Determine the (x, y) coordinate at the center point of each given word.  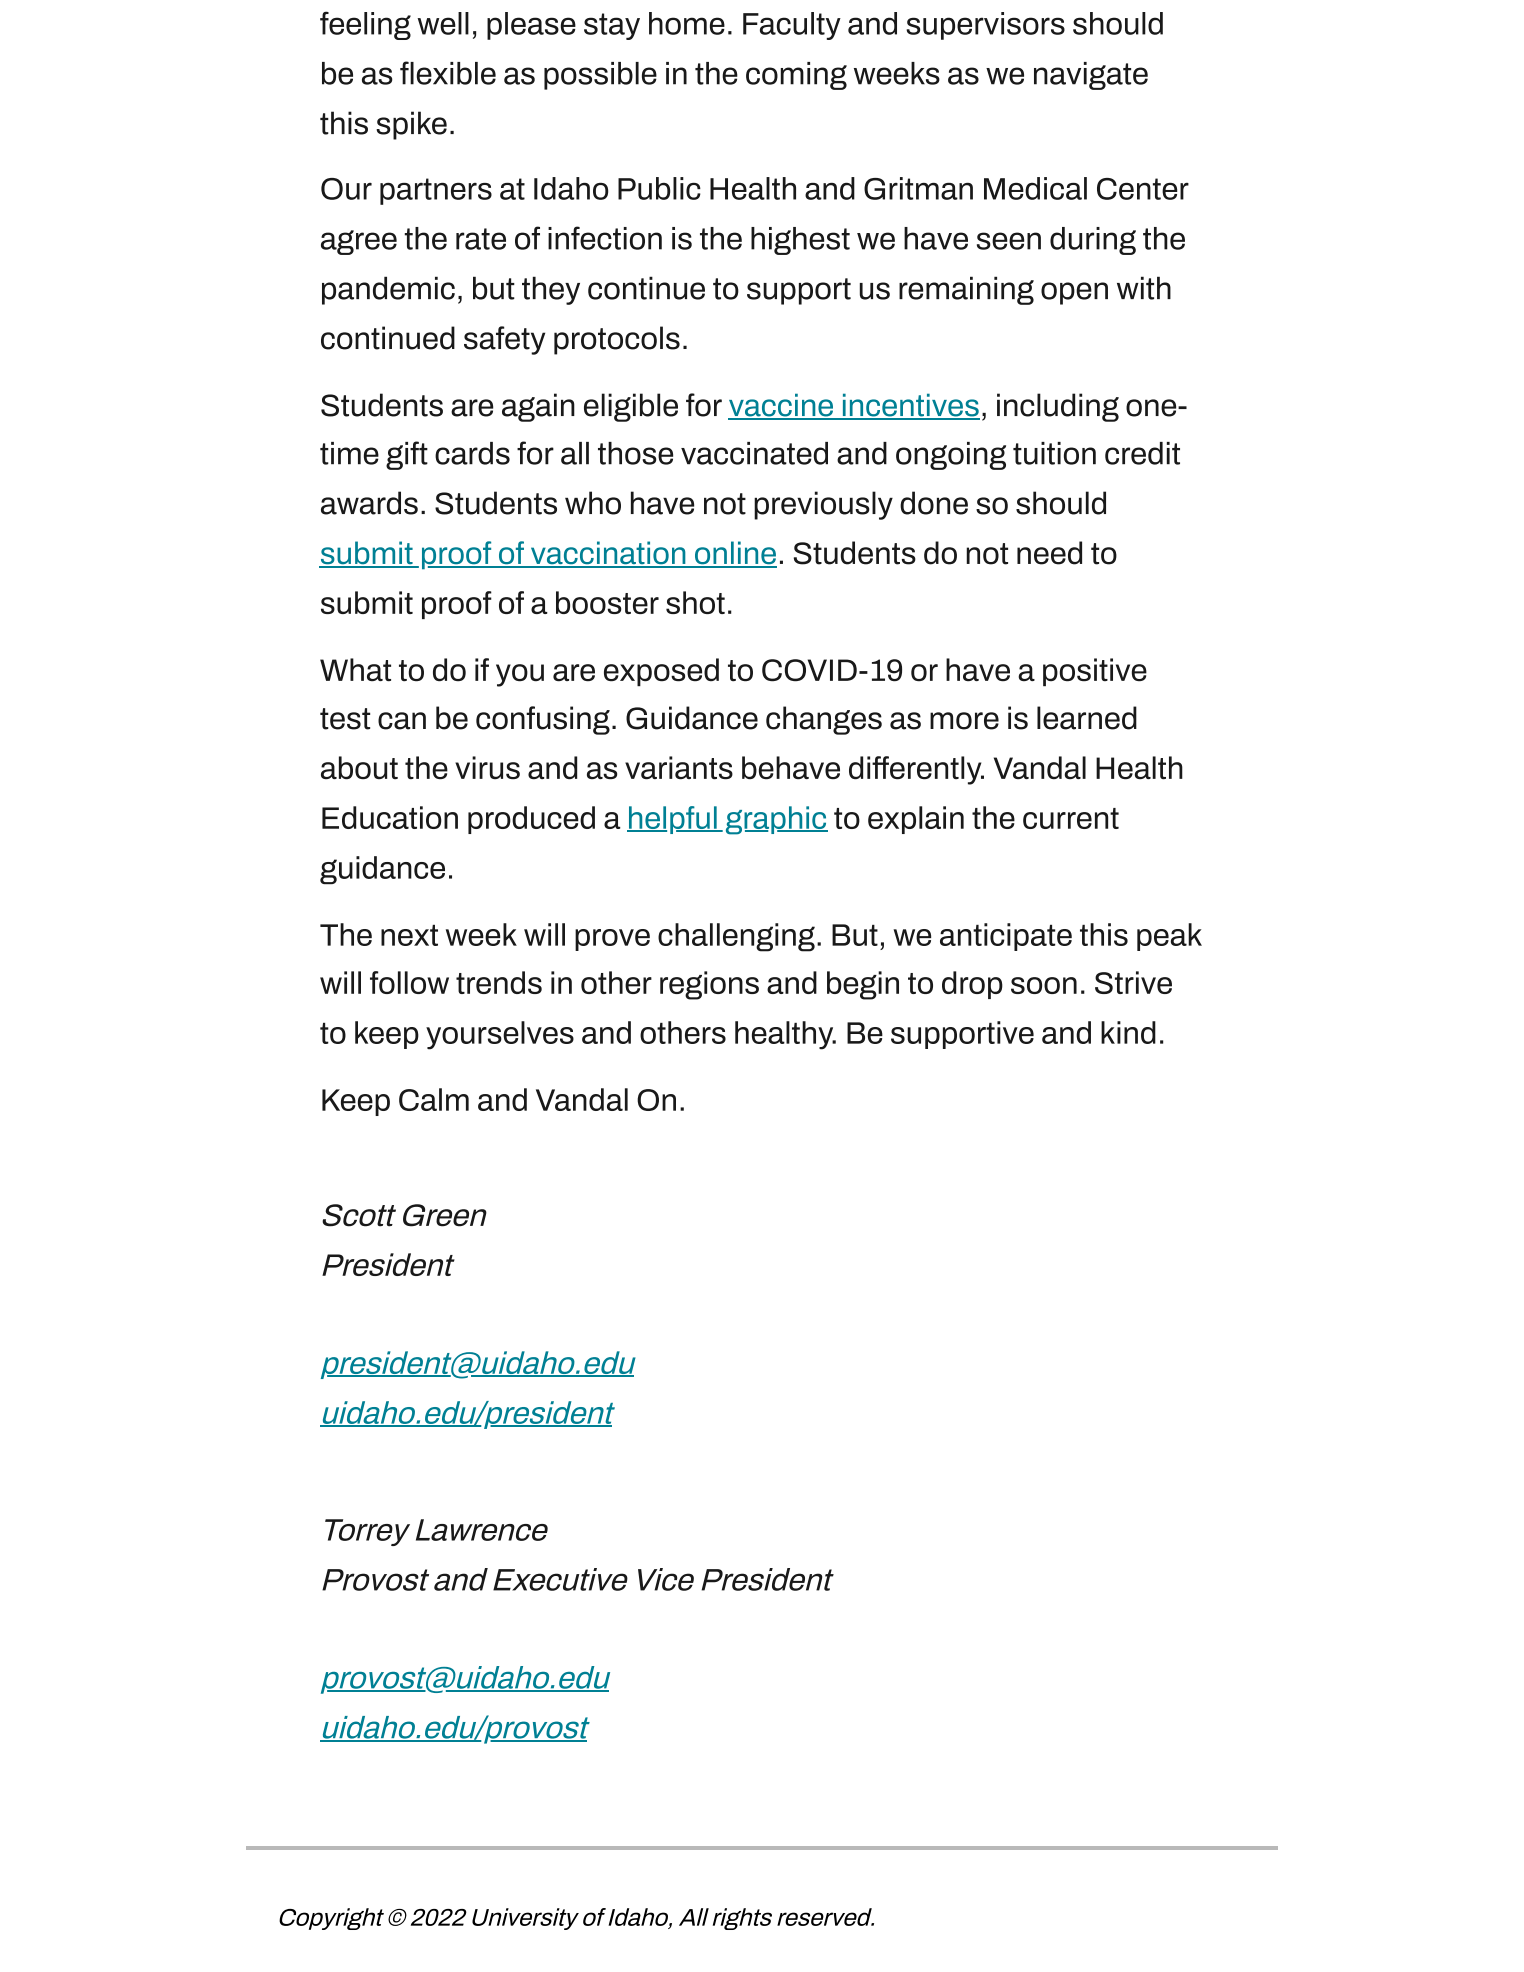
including (1058, 407)
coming (796, 76)
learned (1087, 718)
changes (824, 720)
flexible (448, 73)
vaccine (781, 406)
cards (472, 453)
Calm (434, 1099)
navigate (1091, 76)
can (402, 721)
